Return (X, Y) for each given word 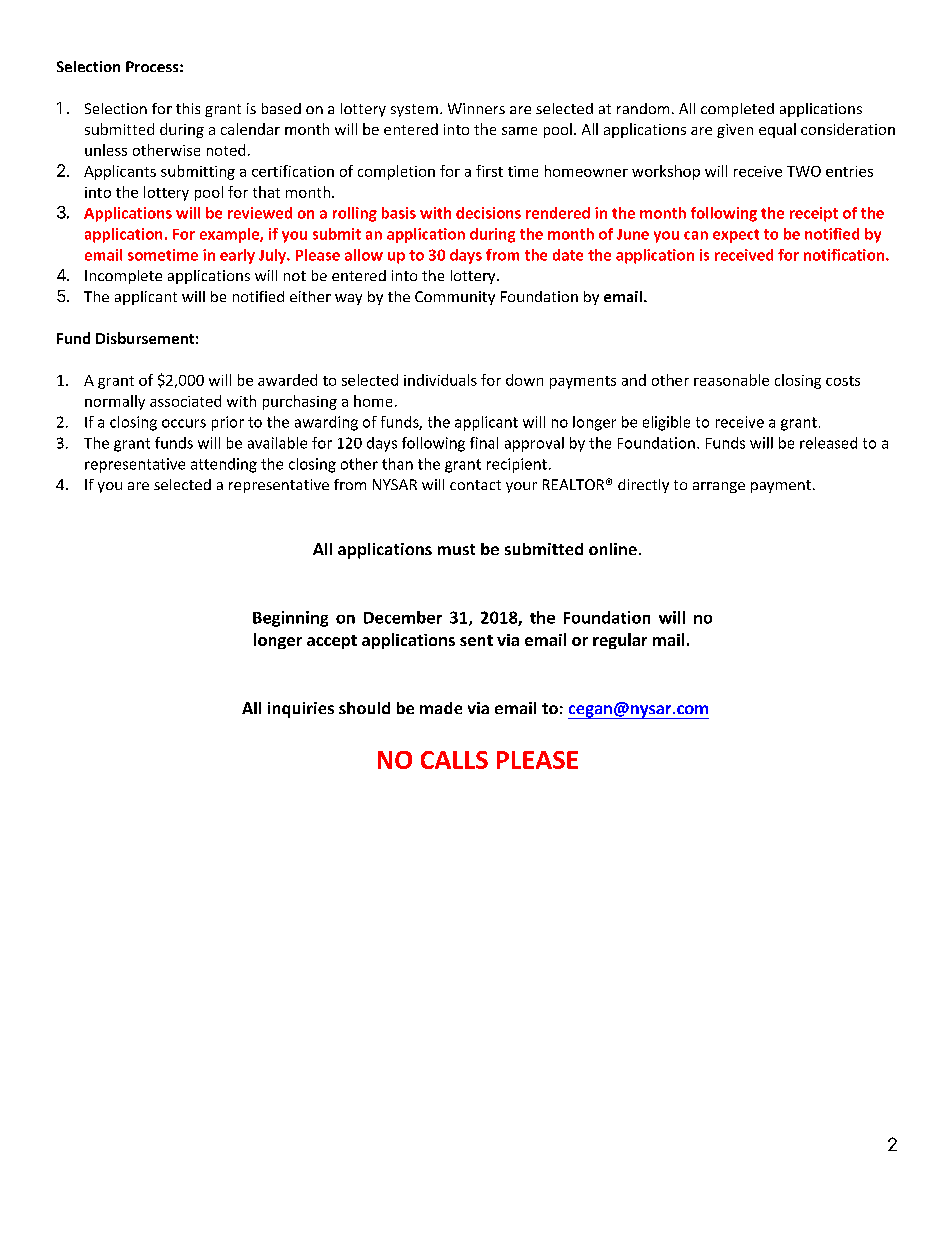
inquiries (301, 710)
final (484, 443)
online (613, 549)
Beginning (290, 619)
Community (455, 298)
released (828, 443)
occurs (184, 423)
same (519, 131)
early (237, 256)
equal (777, 130)
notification (844, 255)
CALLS (454, 760)
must (456, 549)
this (188, 108)
